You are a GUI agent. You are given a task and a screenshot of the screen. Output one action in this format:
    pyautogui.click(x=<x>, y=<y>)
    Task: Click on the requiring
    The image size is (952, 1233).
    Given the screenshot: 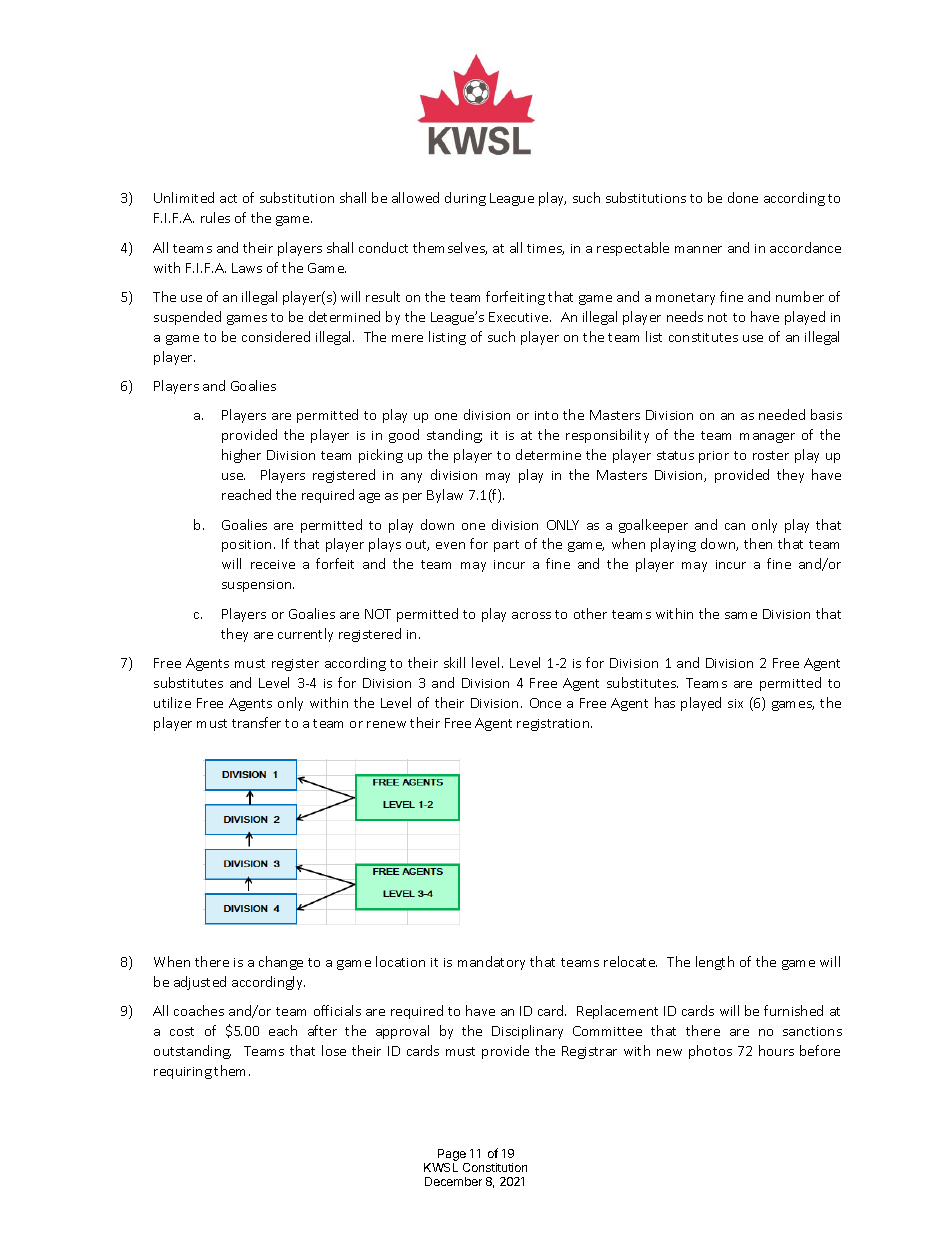 What is the action you would take?
    pyautogui.click(x=183, y=1073)
